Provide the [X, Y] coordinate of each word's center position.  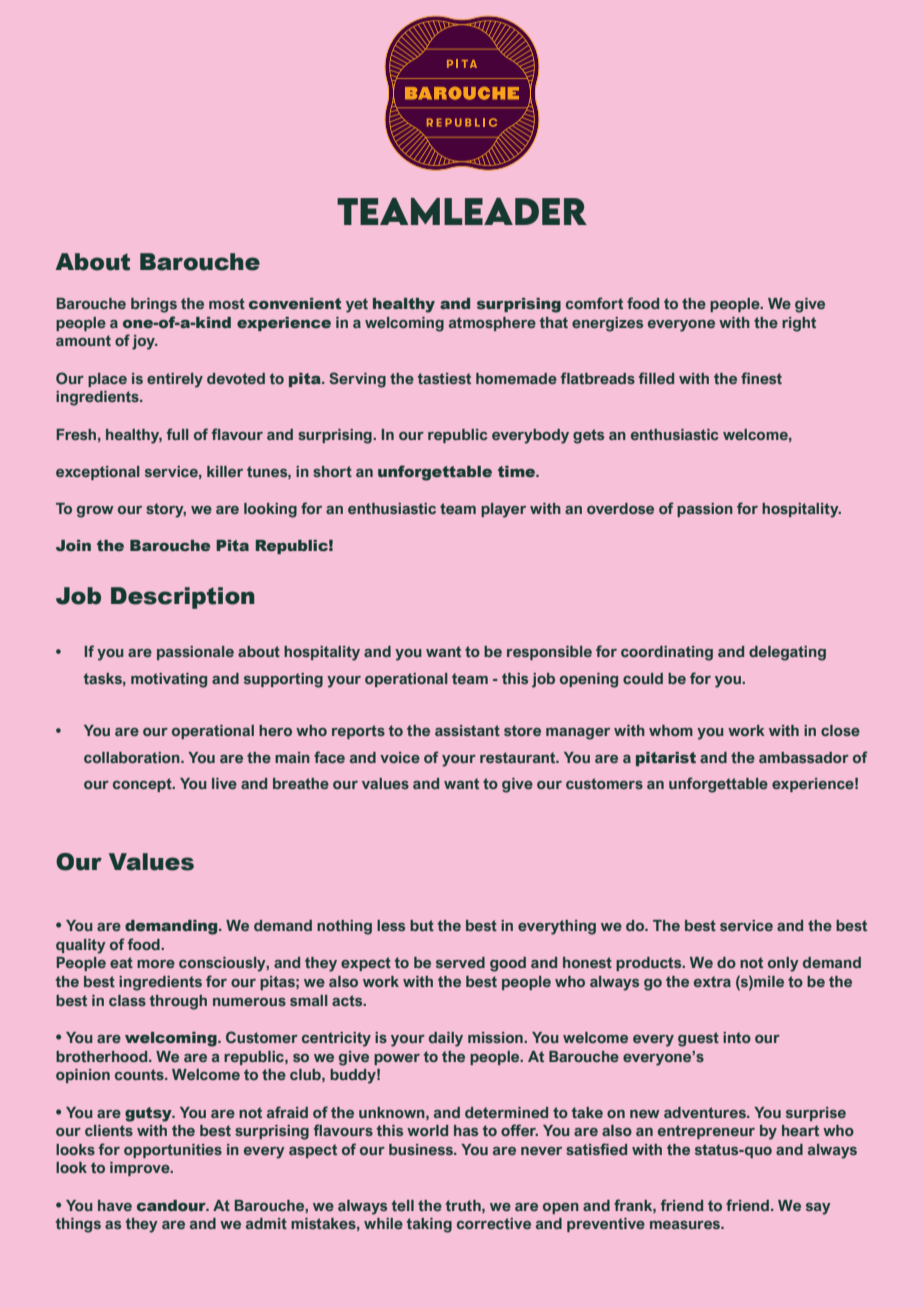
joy [144, 342]
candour [172, 1206]
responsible [549, 653]
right [799, 324]
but [422, 925]
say [818, 1209]
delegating [787, 653]
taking [429, 1225]
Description [183, 598]
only [783, 964]
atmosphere [492, 324]
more [156, 964]
